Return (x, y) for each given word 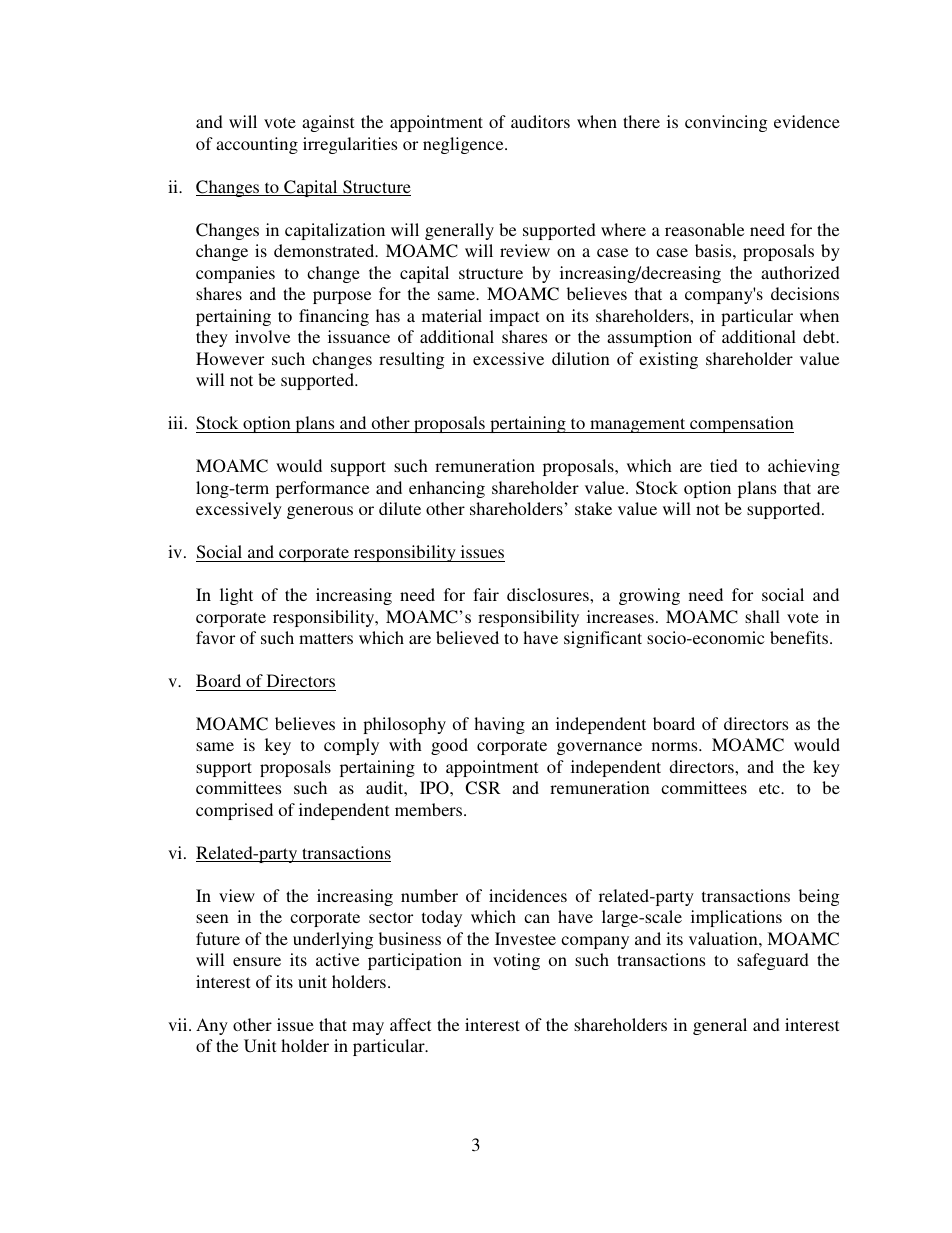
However (230, 358)
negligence (464, 145)
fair (486, 594)
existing (668, 360)
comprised (234, 811)
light (236, 596)
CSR (483, 788)
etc (770, 788)
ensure (257, 961)
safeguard (773, 961)
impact (514, 317)
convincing (726, 123)
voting (516, 961)
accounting (257, 145)
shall (762, 616)
